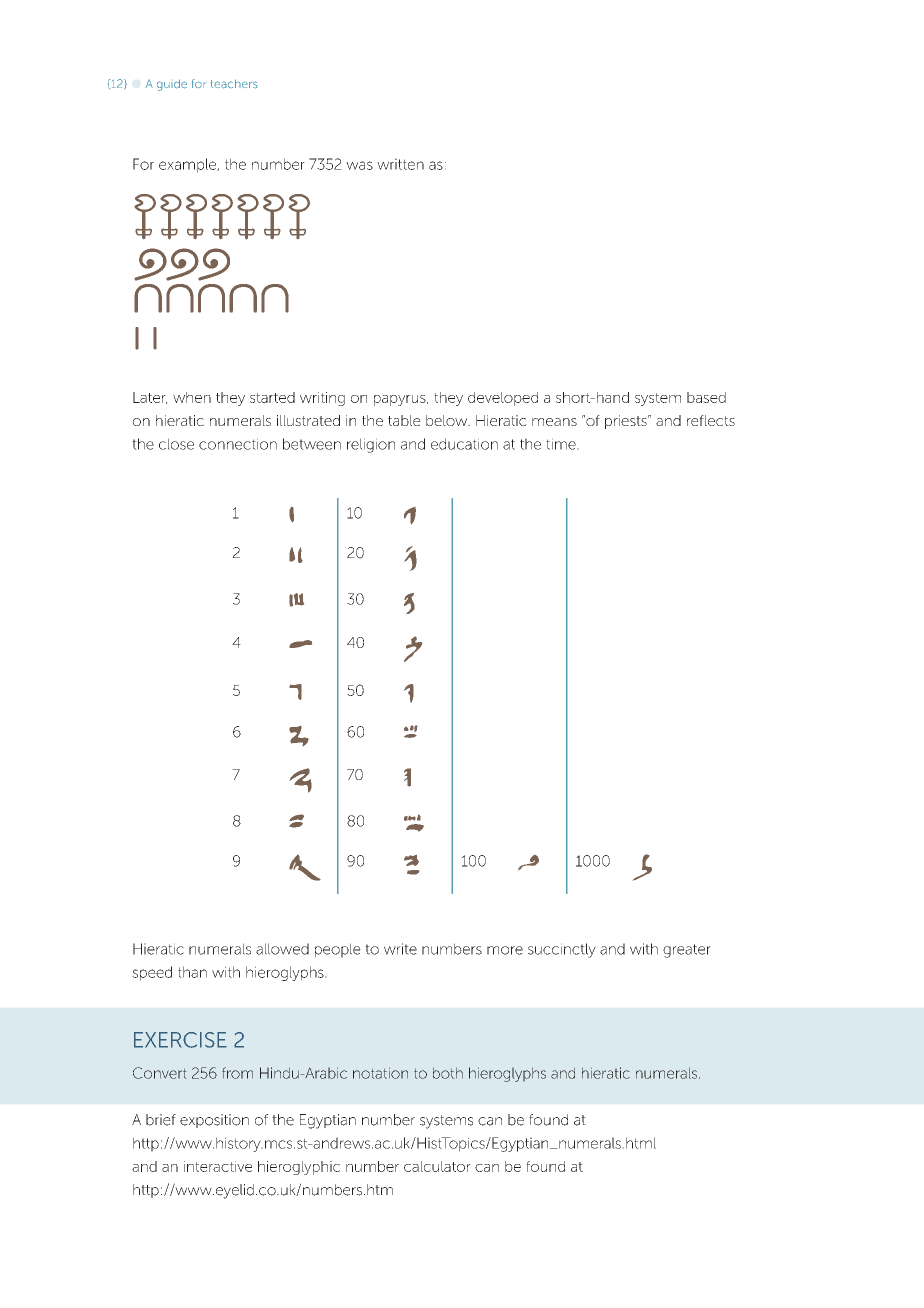 Image resolution: width=924 pixels, height=1308 pixels. Describe the element at coordinates (562, 444) in the image. I see `time` at that location.
